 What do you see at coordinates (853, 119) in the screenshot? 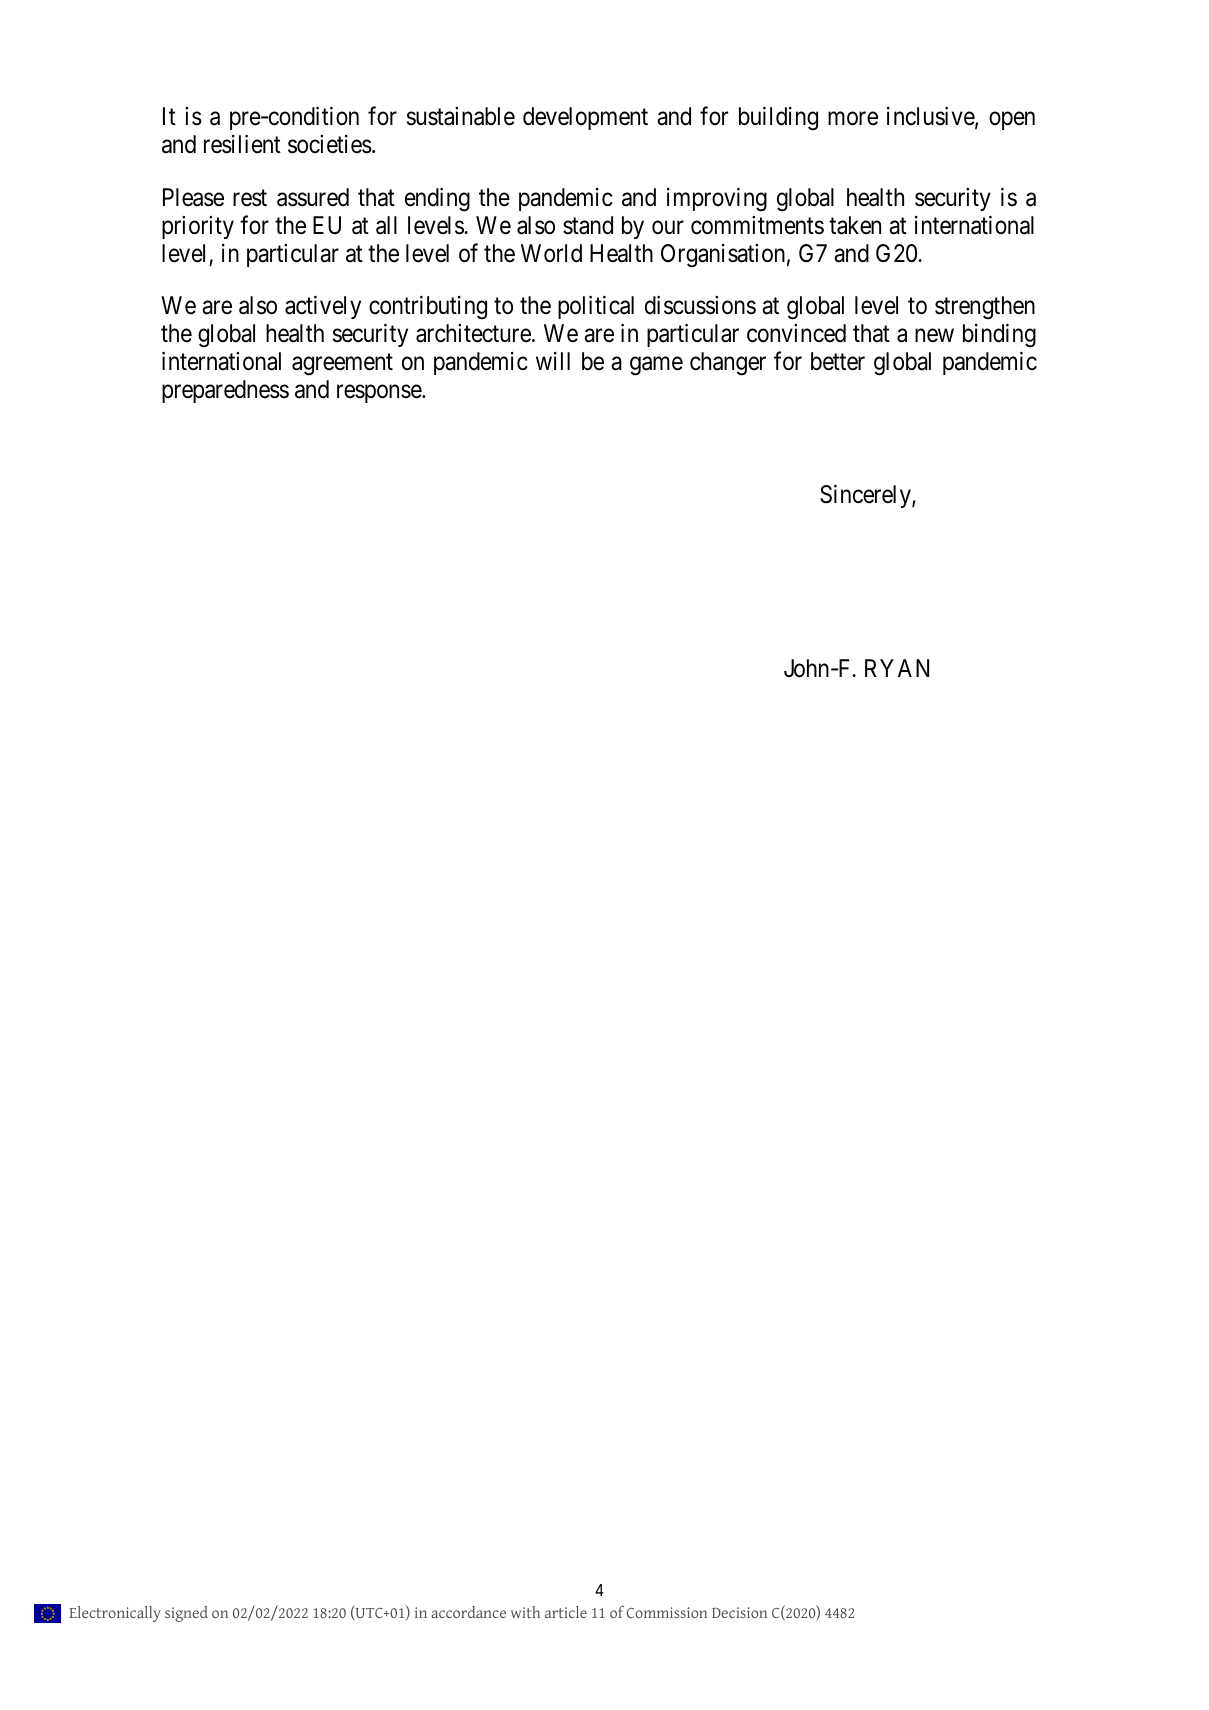
I see `more` at bounding box center [853, 119].
